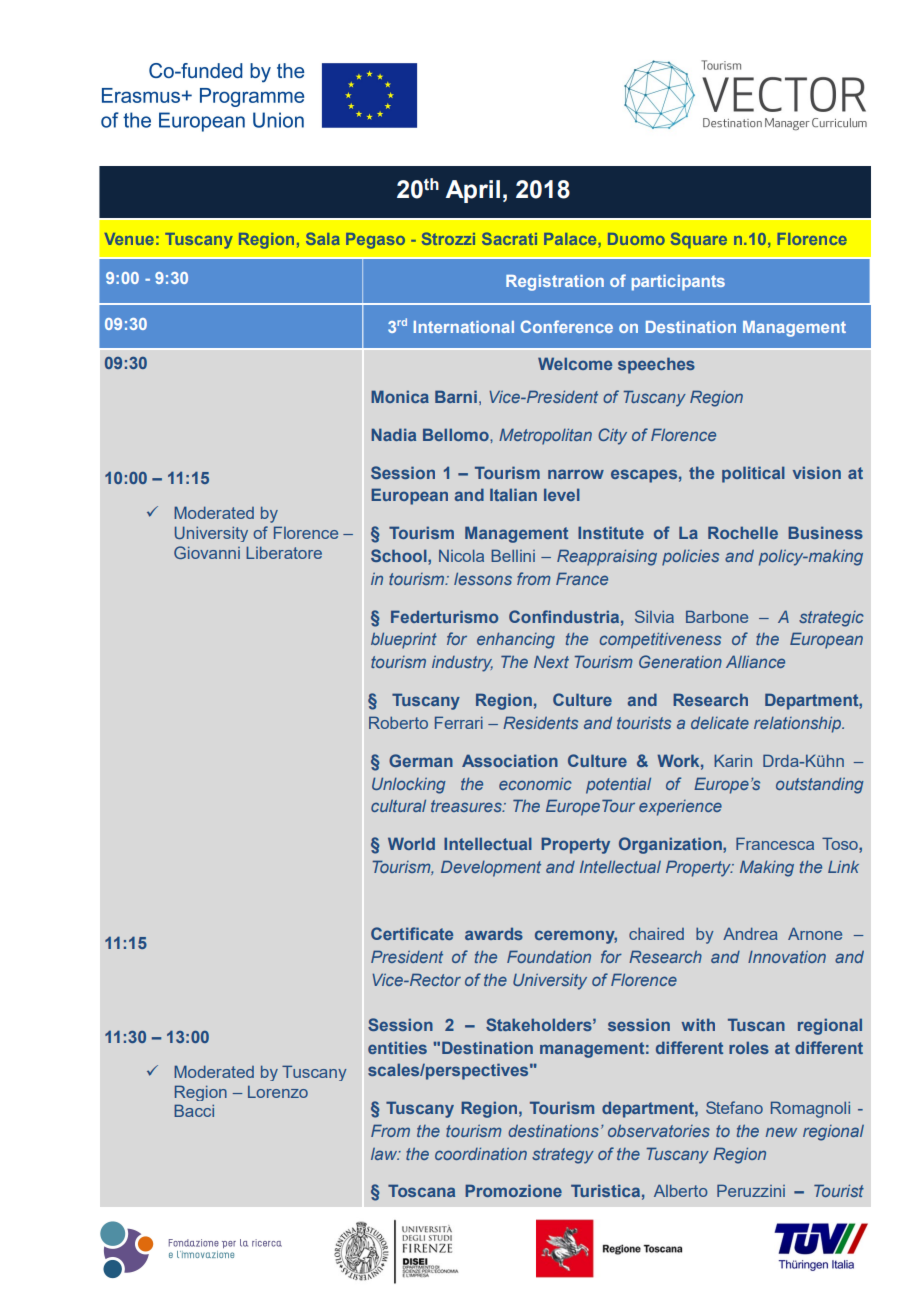 Image resolution: width=924 pixels, height=1308 pixels. Describe the element at coordinates (278, 1092) in the screenshot. I see `Lorenzo` at that location.
